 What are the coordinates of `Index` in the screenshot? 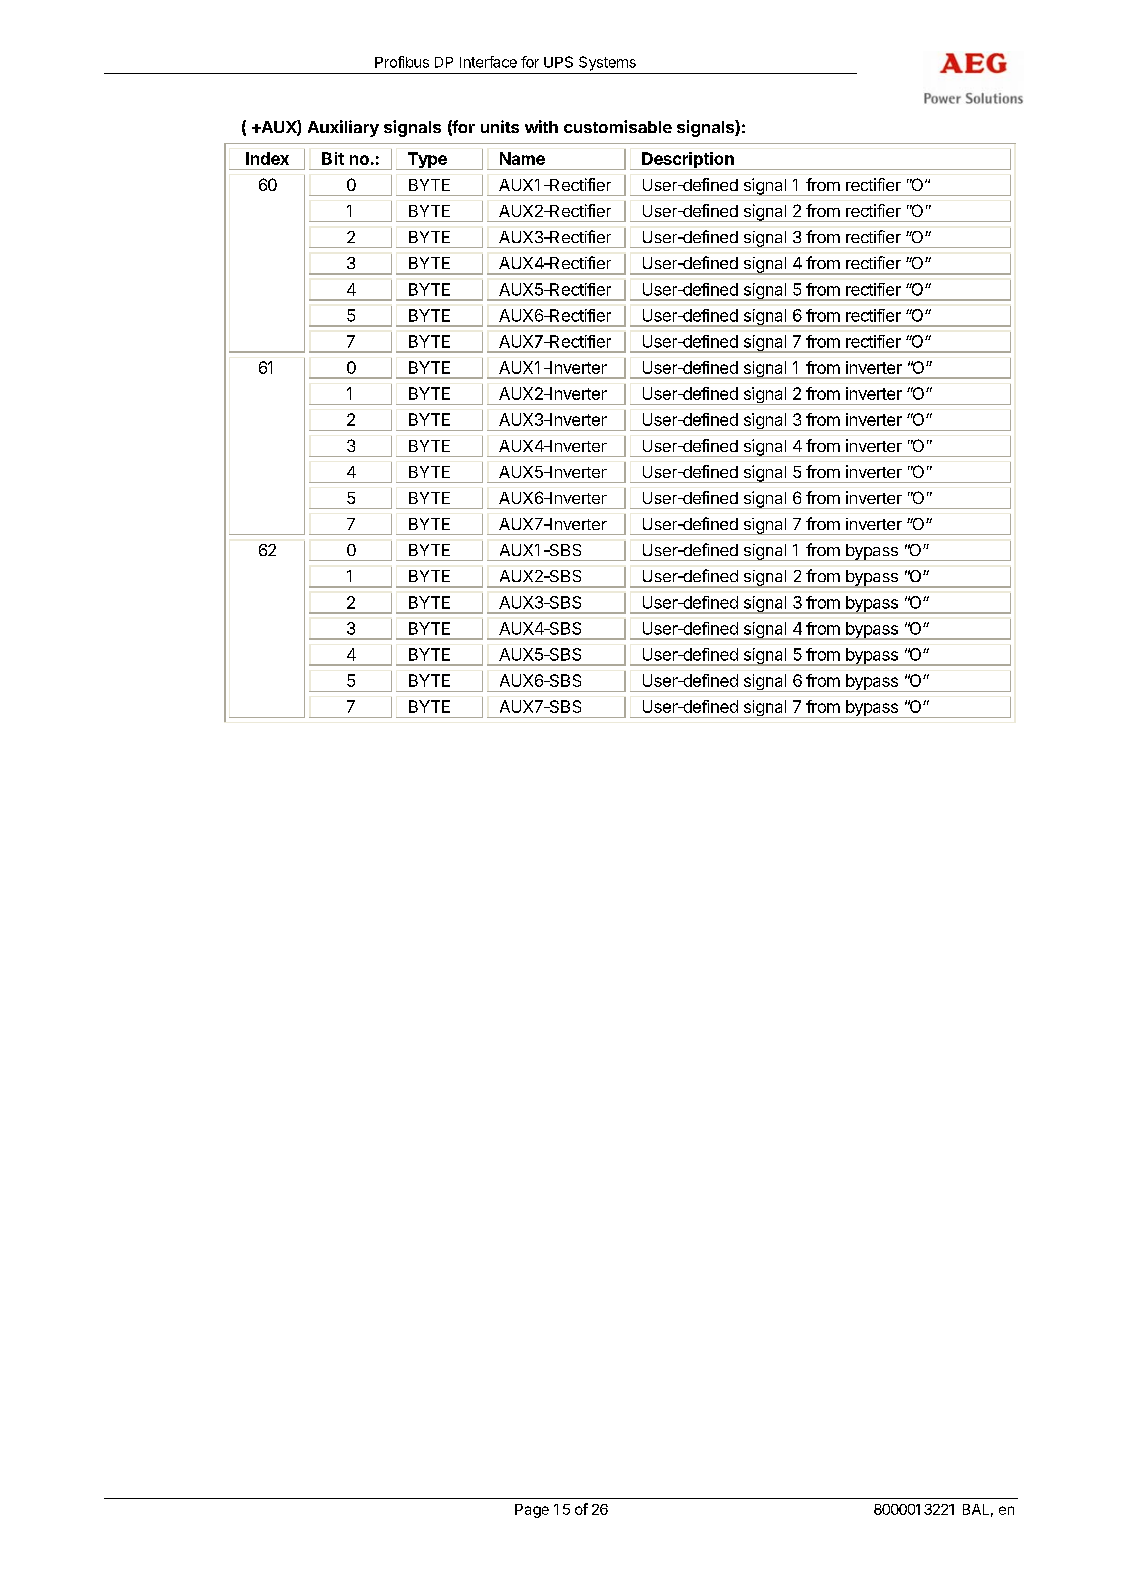 It's located at (267, 158).
